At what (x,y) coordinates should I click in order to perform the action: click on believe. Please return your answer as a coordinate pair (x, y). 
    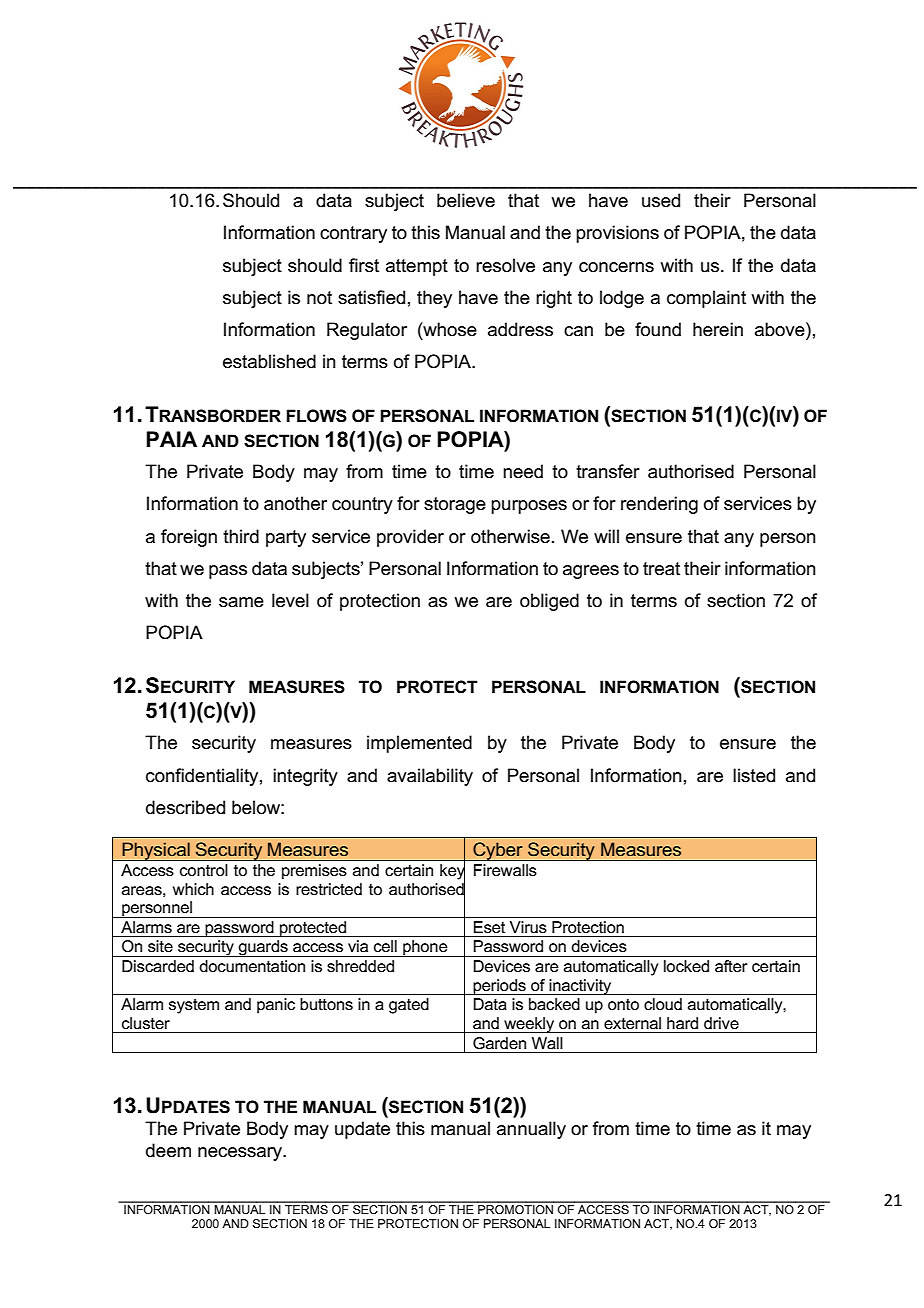
    Looking at the image, I should click on (466, 200).
